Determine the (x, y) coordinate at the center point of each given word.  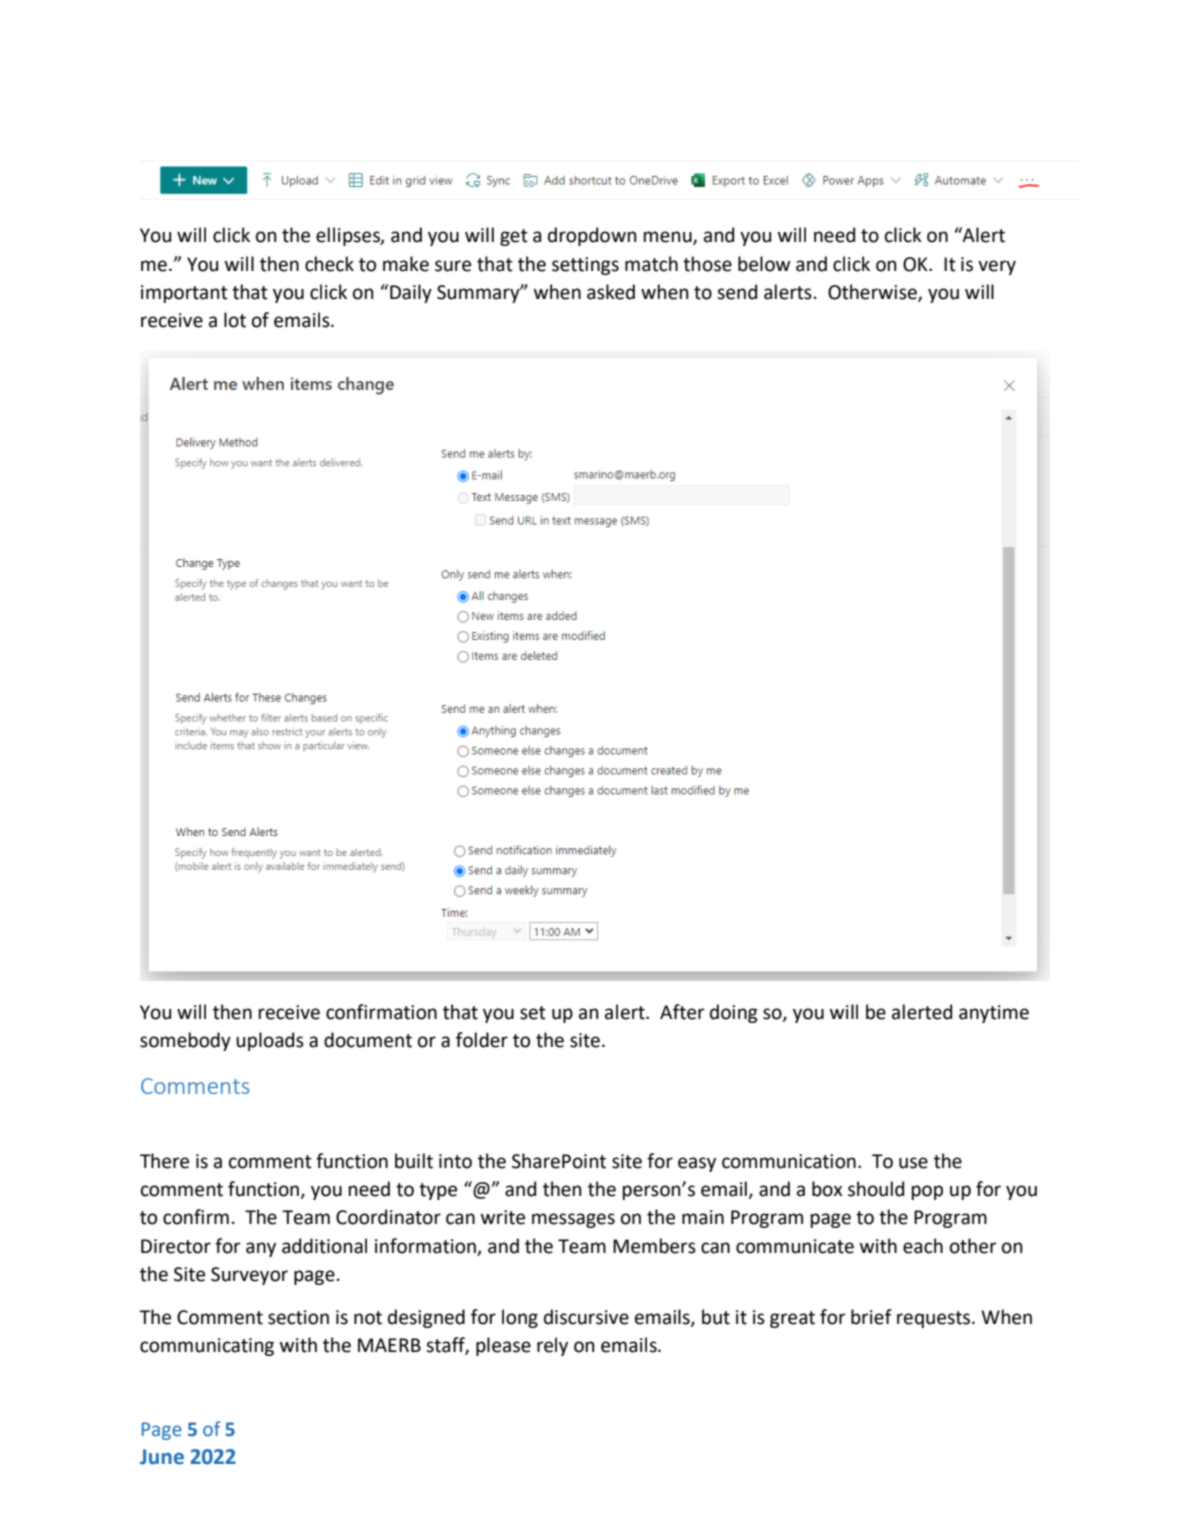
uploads (270, 1041)
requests (935, 1319)
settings (585, 266)
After (682, 1012)
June (162, 1457)
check (329, 264)
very (997, 267)
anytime (994, 1014)
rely (552, 1346)
